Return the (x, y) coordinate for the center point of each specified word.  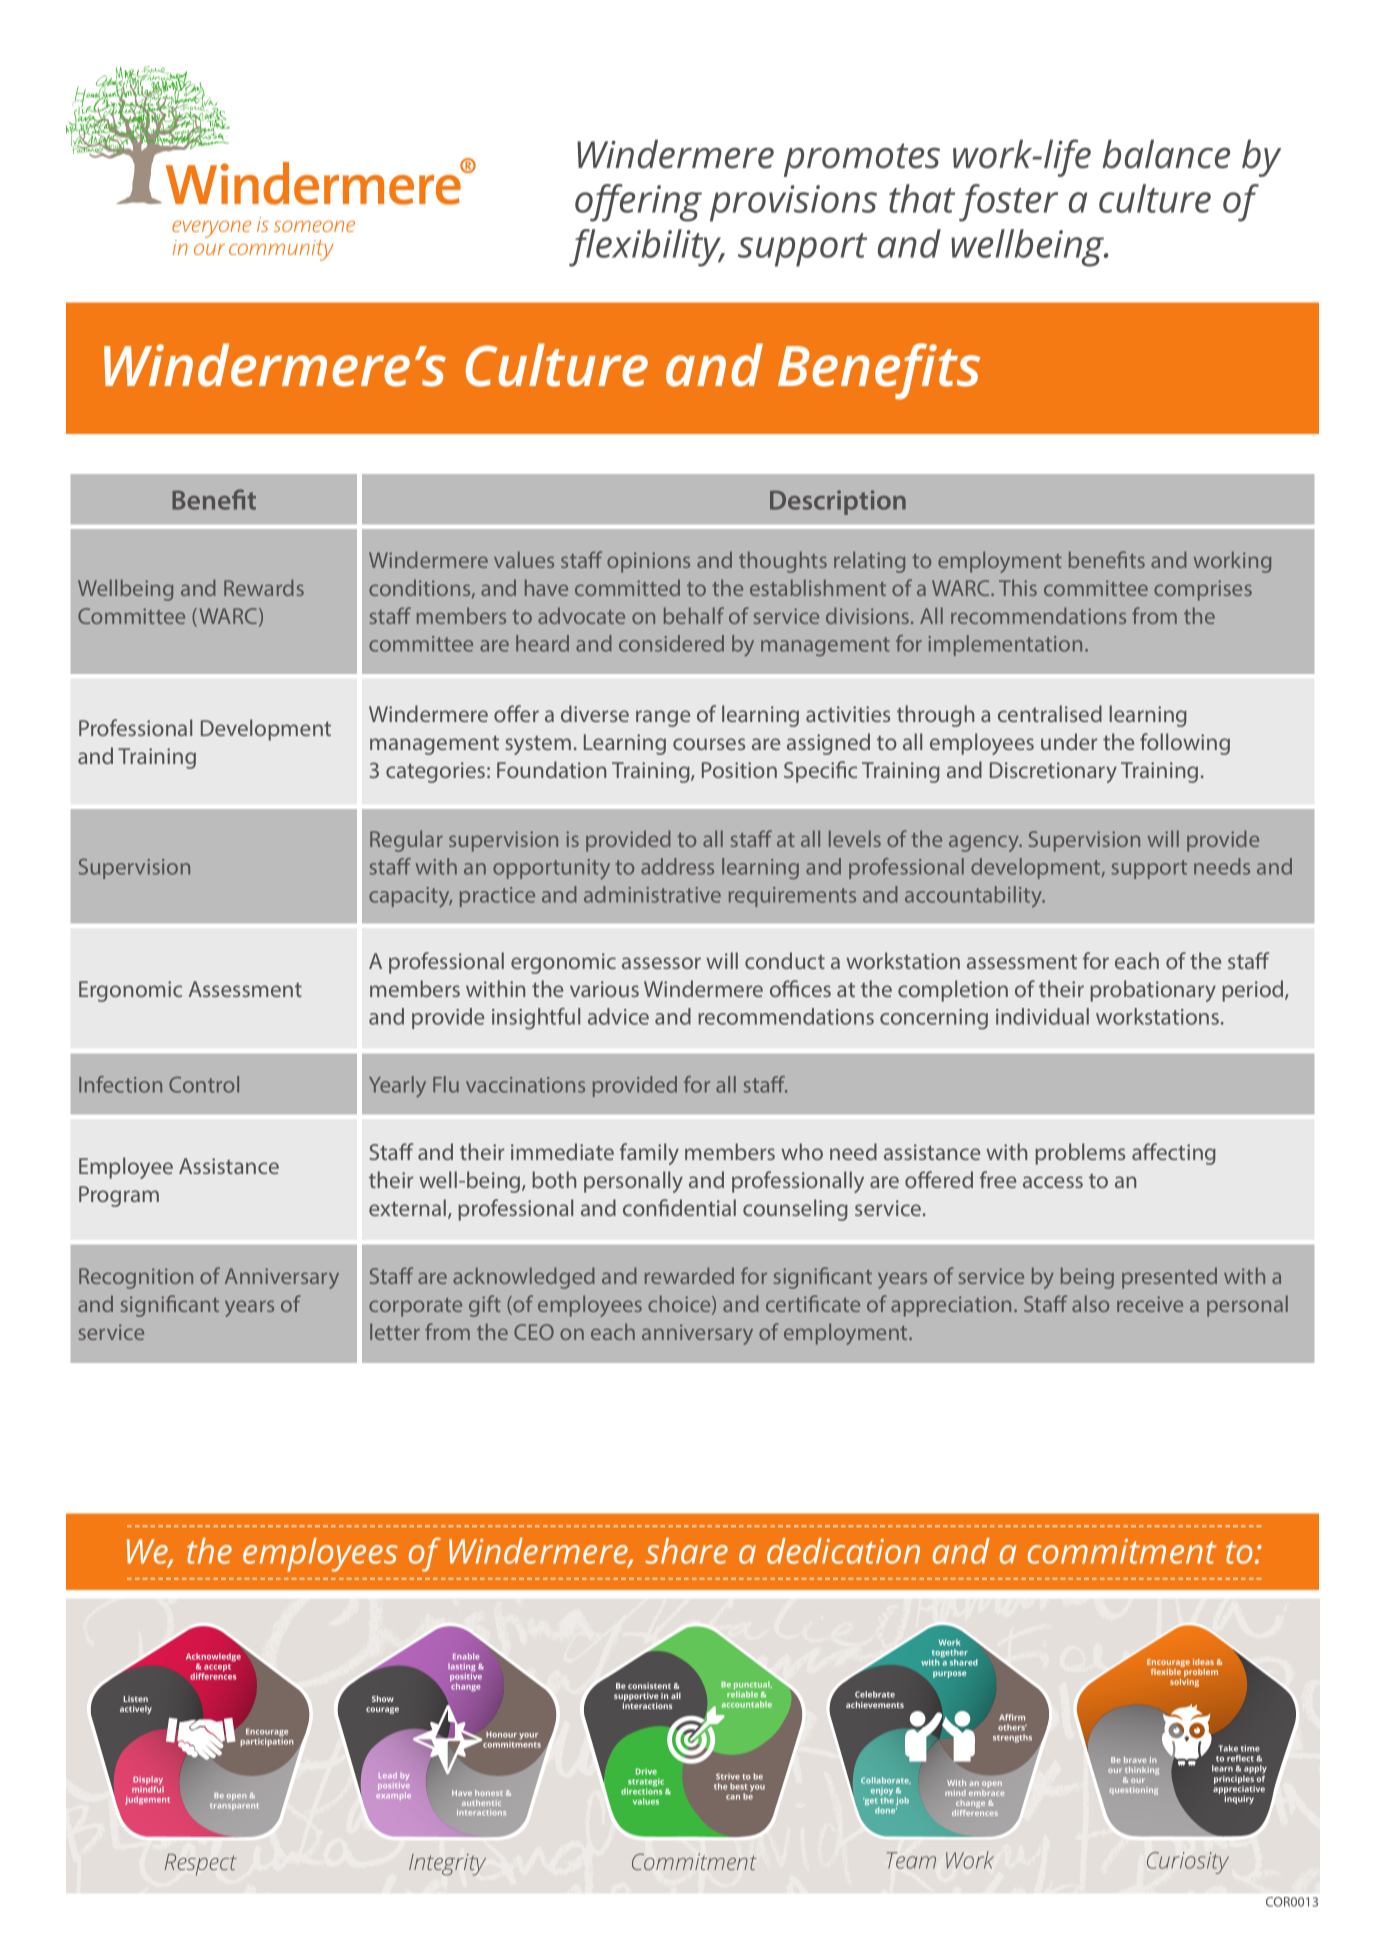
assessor (661, 963)
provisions (793, 203)
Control (204, 1084)
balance (1166, 154)
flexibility (646, 248)
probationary (1153, 991)
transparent (234, 1806)
